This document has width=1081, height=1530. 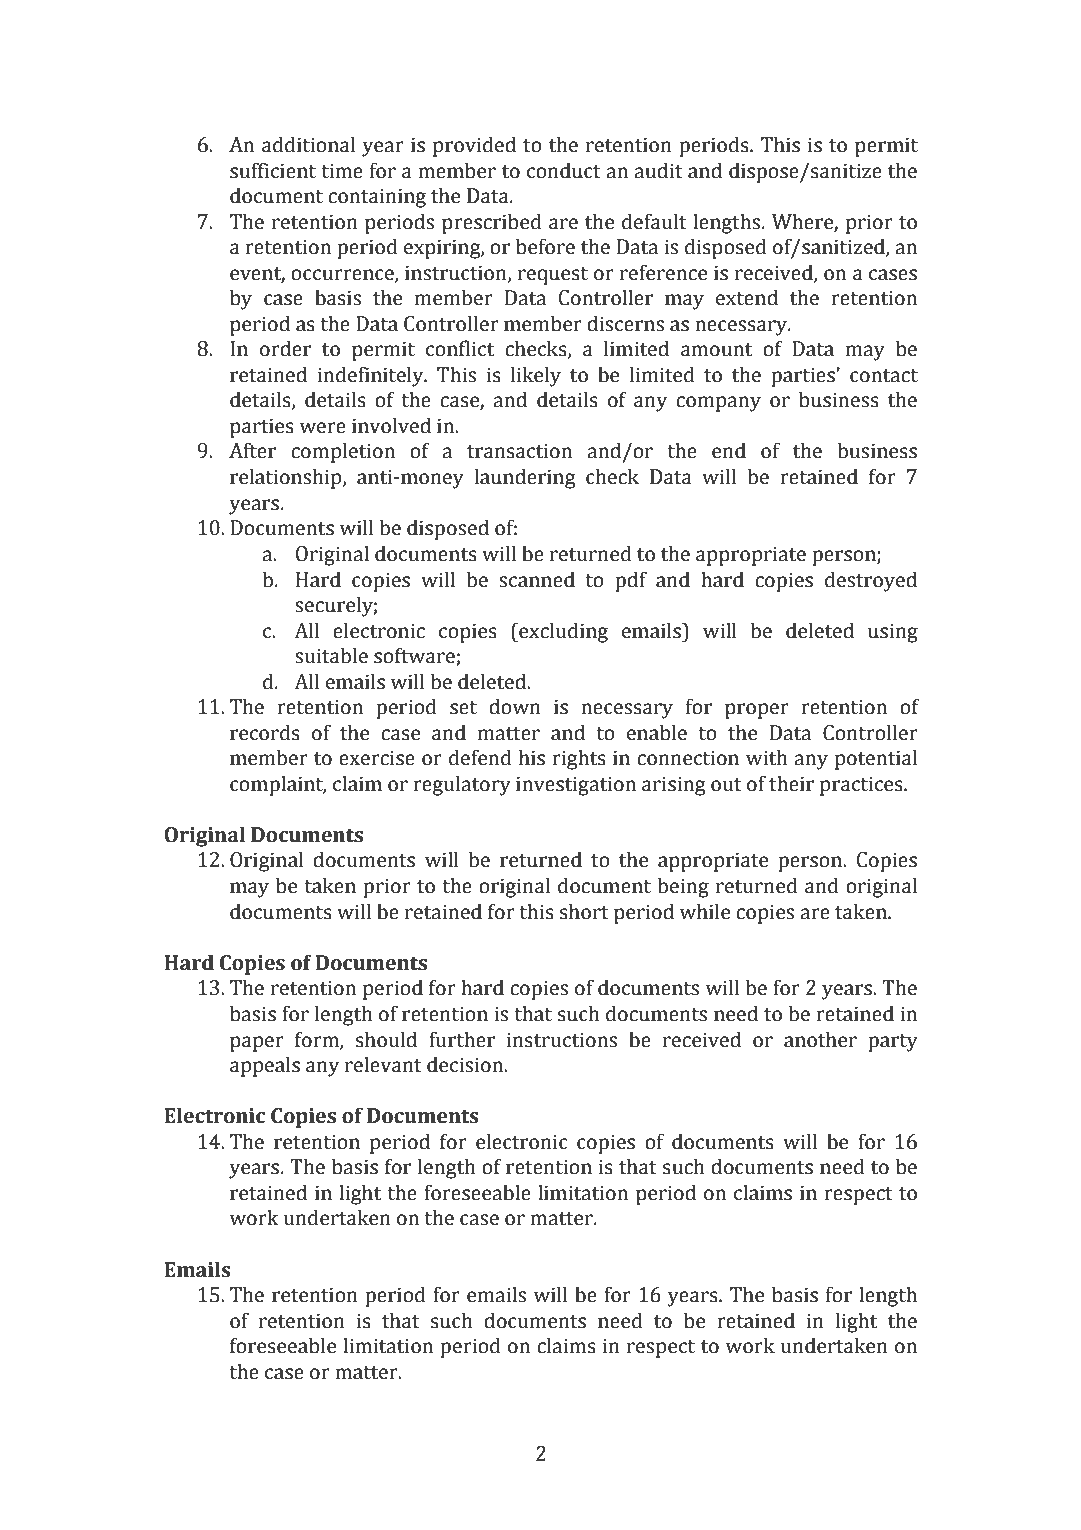 I want to click on investigation, so click(x=576, y=786).
